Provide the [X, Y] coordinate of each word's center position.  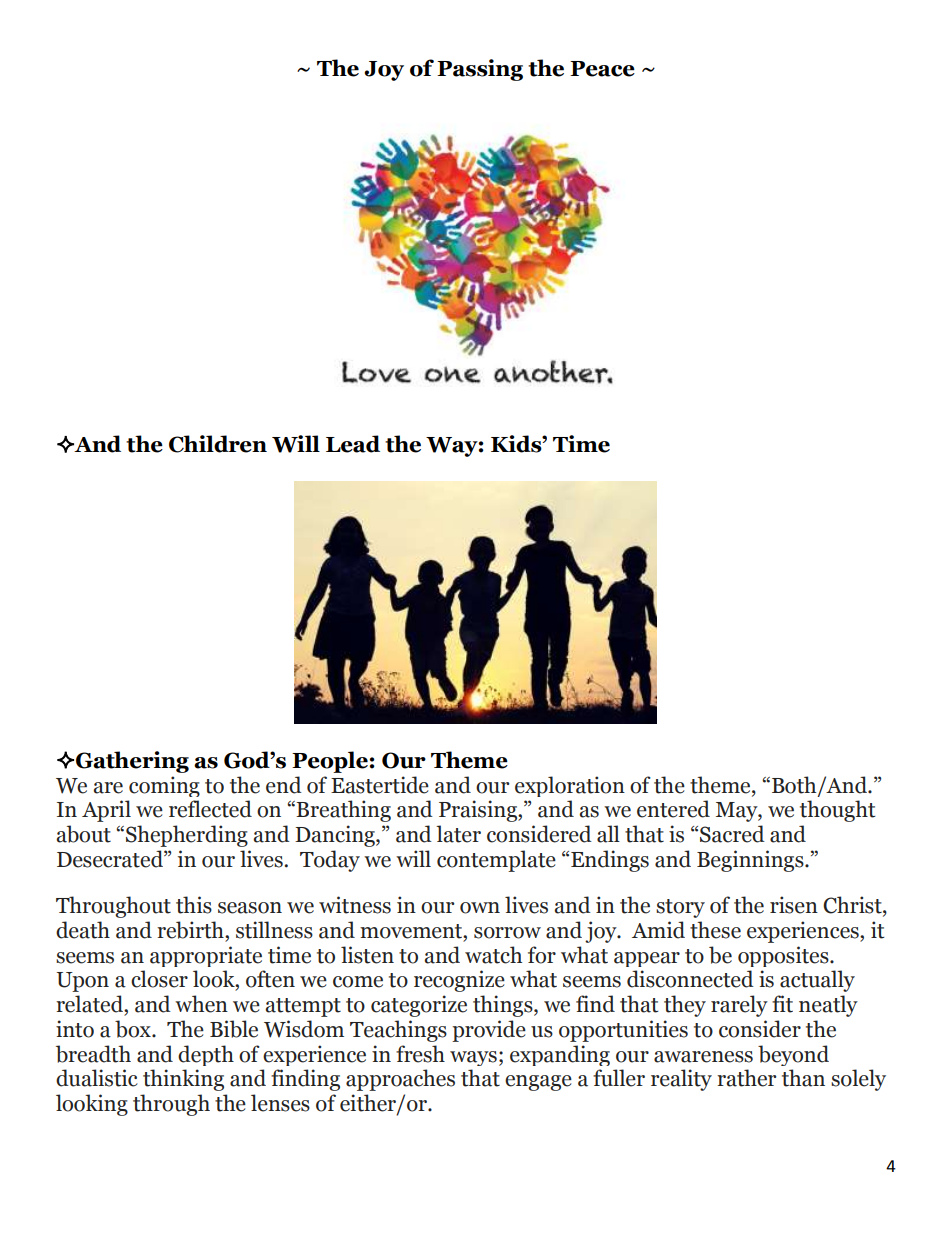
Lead [353, 444]
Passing [480, 70]
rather [746, 1078]
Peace [602, 69]
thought [838, 811]
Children [218, 444]
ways [473, 1058]
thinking [183, 1080]
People [330, 762]
